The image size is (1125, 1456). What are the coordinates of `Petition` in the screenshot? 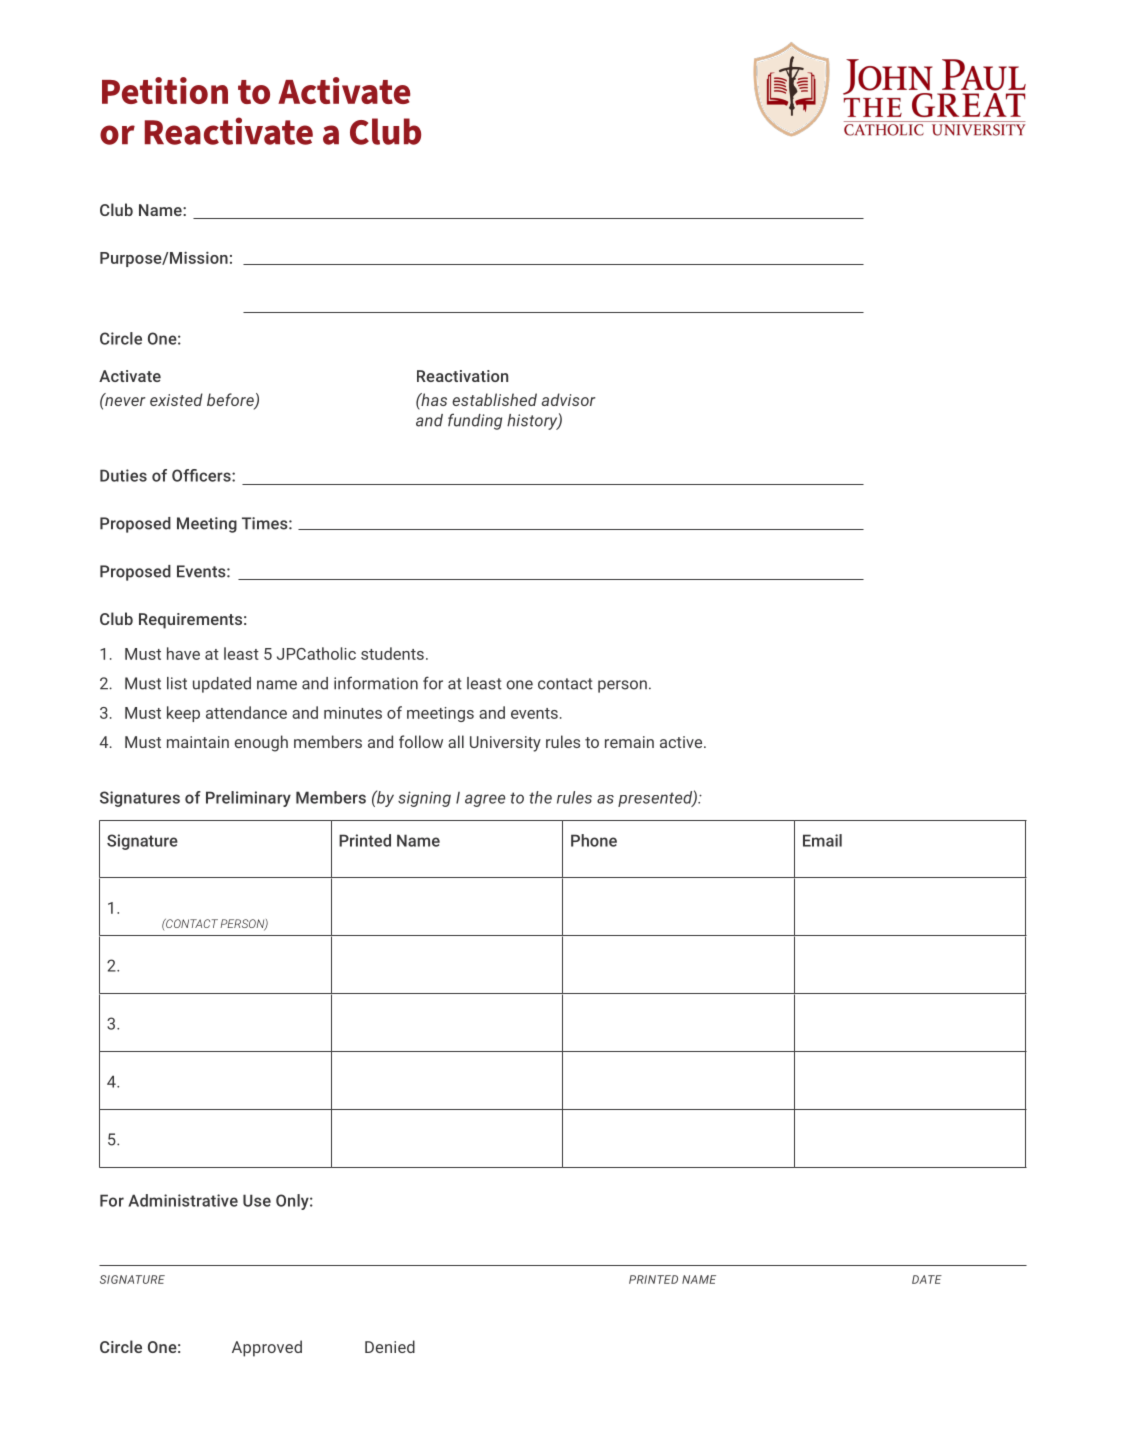 It's located at (165, 90).
